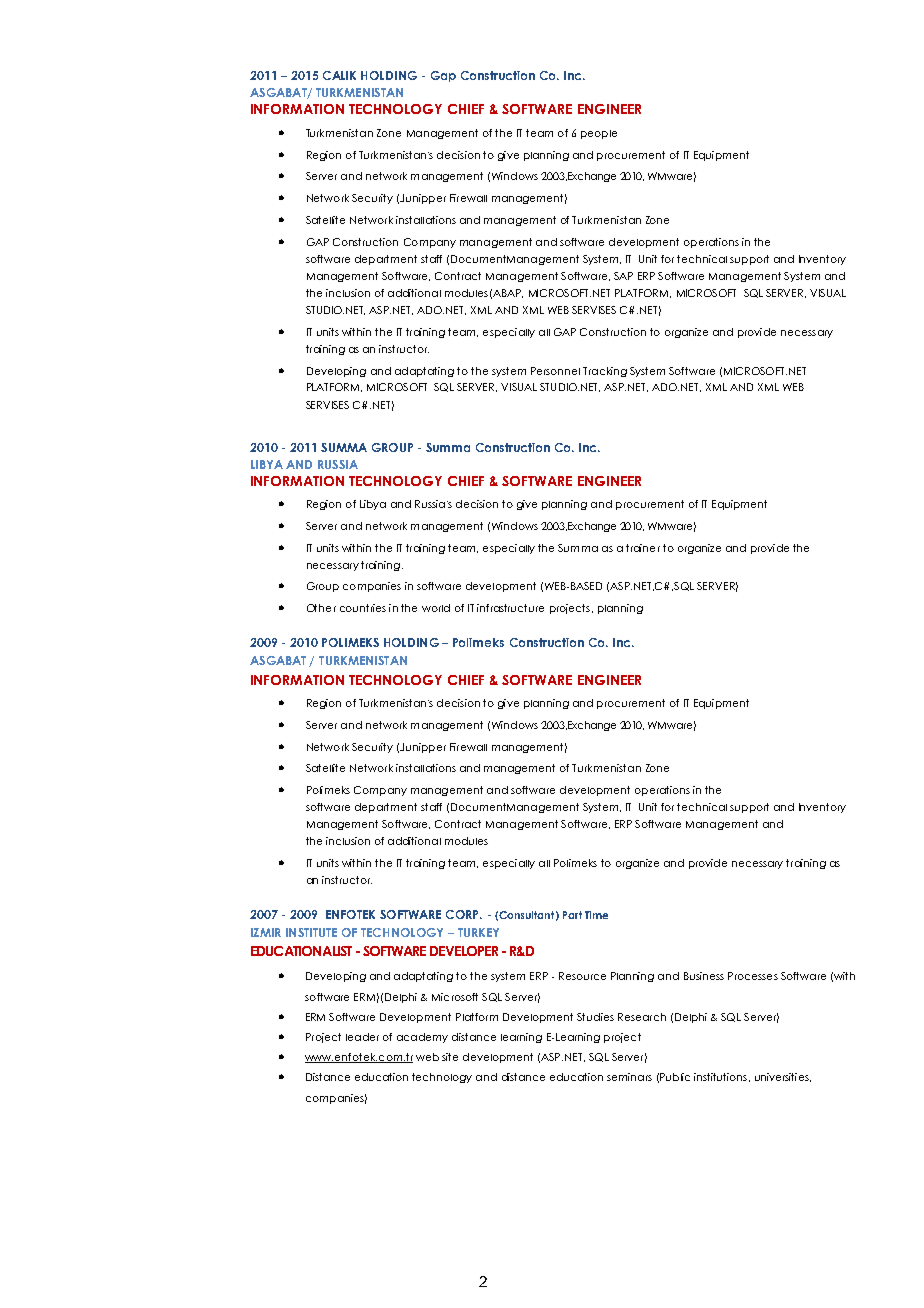 This image has width=924, height=1308. What do you see at coordinates (605, 372) in the image?
I see `Tracking` at bounding box center [605, 372].
